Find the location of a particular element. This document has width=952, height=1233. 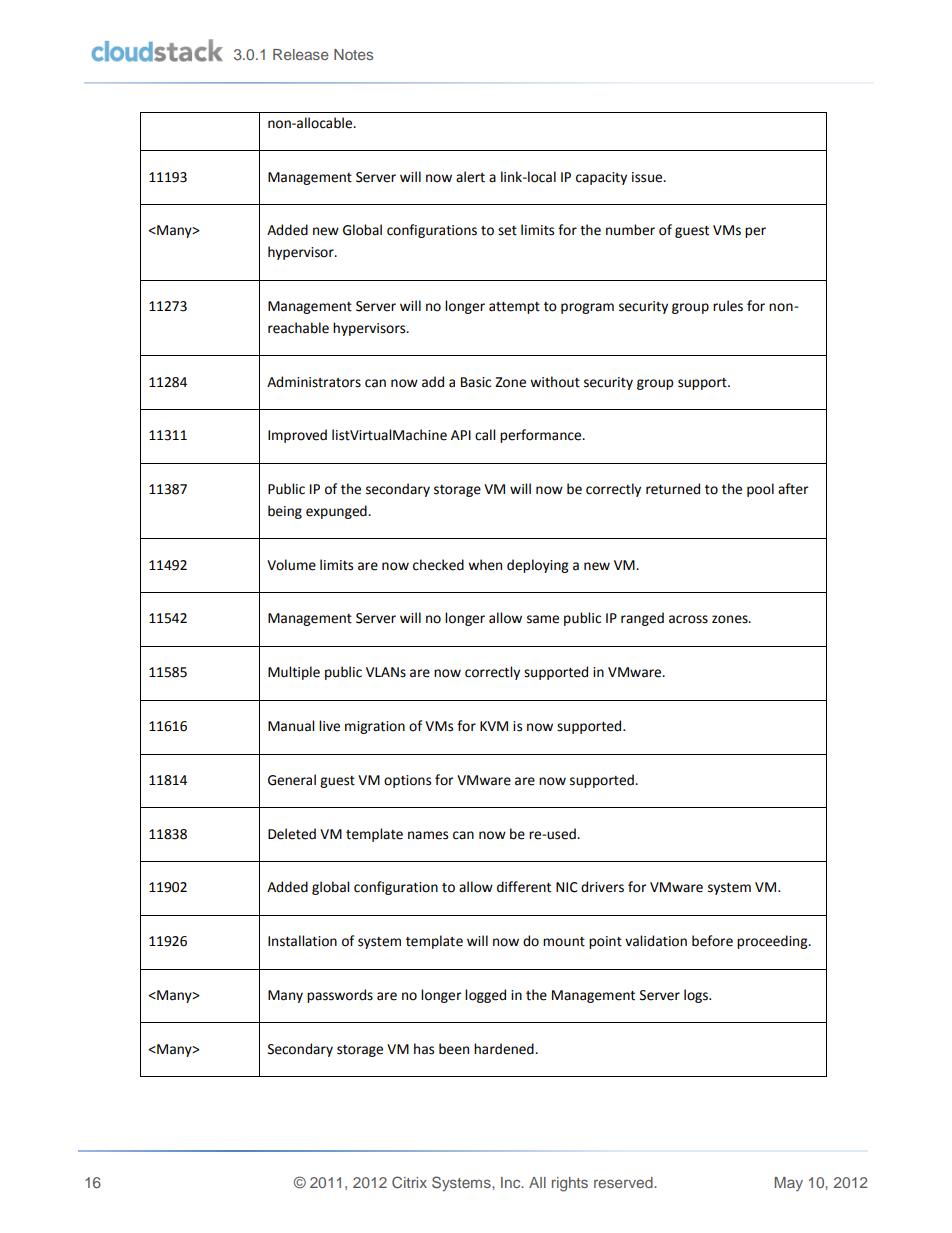

before is located at coordinates (712, 941).
